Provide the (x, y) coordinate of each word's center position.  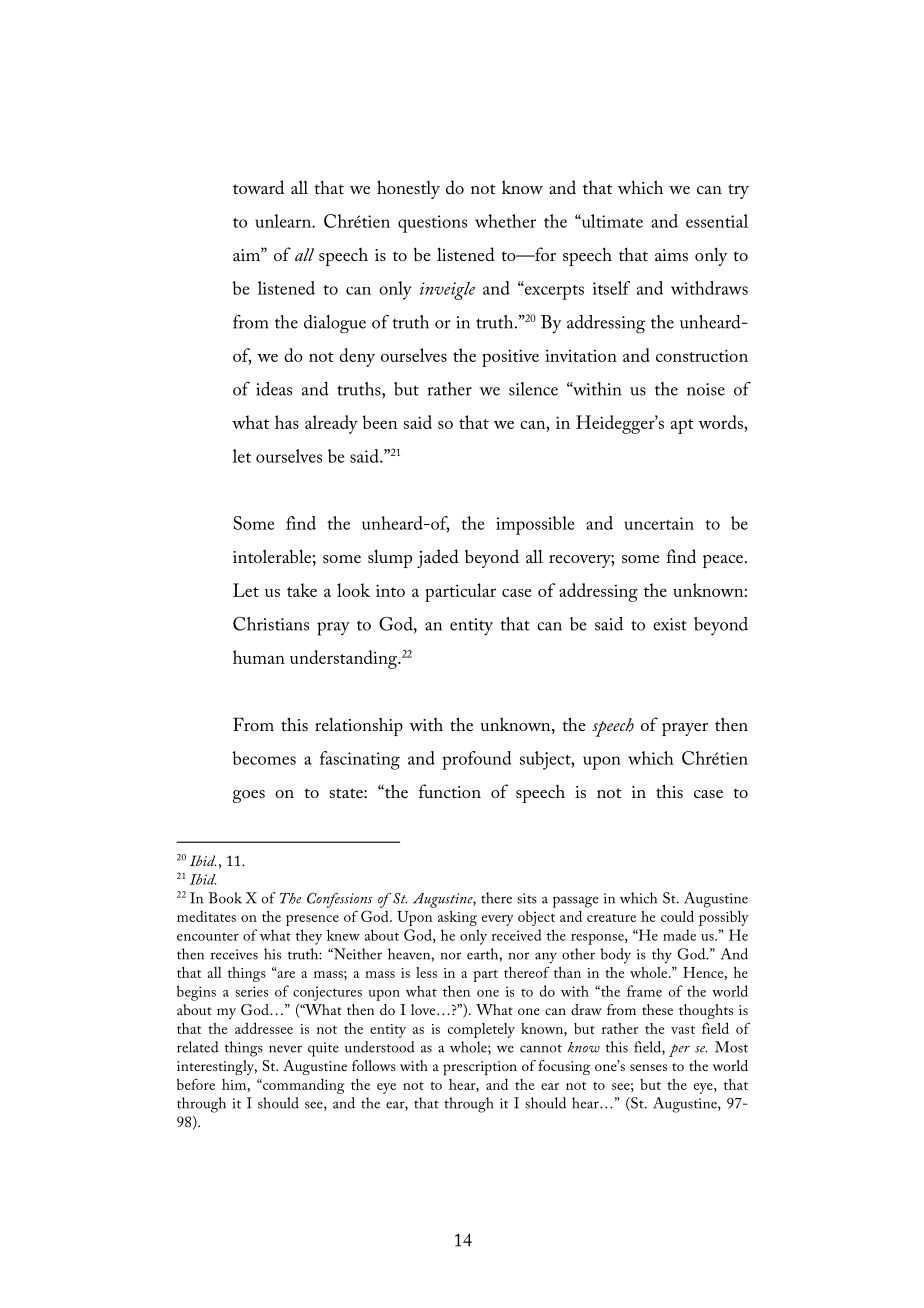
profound (477, 760)
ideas (274, 389)
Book (225, 898)
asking (457, 918)
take (302, 590)
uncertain (659, 523)
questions (432, 224)
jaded (438, 558)
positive (510, 358)
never (285, 1049)
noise (706, 389)
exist (670, 624)
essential (717, 221)
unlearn (284, 221)
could (677, 916)
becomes (264, 758)
